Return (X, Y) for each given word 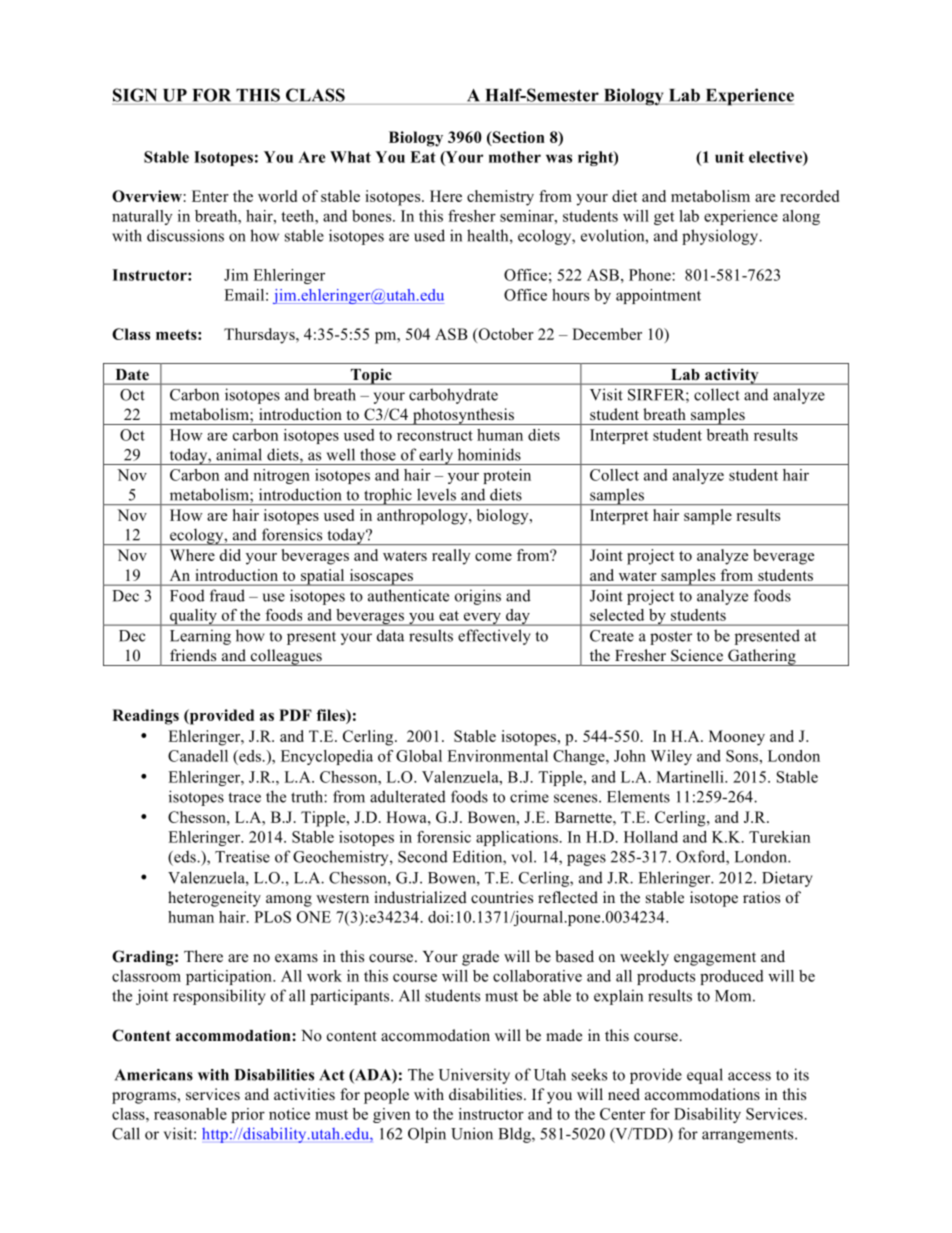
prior (248, 1115)
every (482, 619)
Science (697, 655)
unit (729, 157)
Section (517, 138)
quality (193, 617)
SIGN (135, 95)
